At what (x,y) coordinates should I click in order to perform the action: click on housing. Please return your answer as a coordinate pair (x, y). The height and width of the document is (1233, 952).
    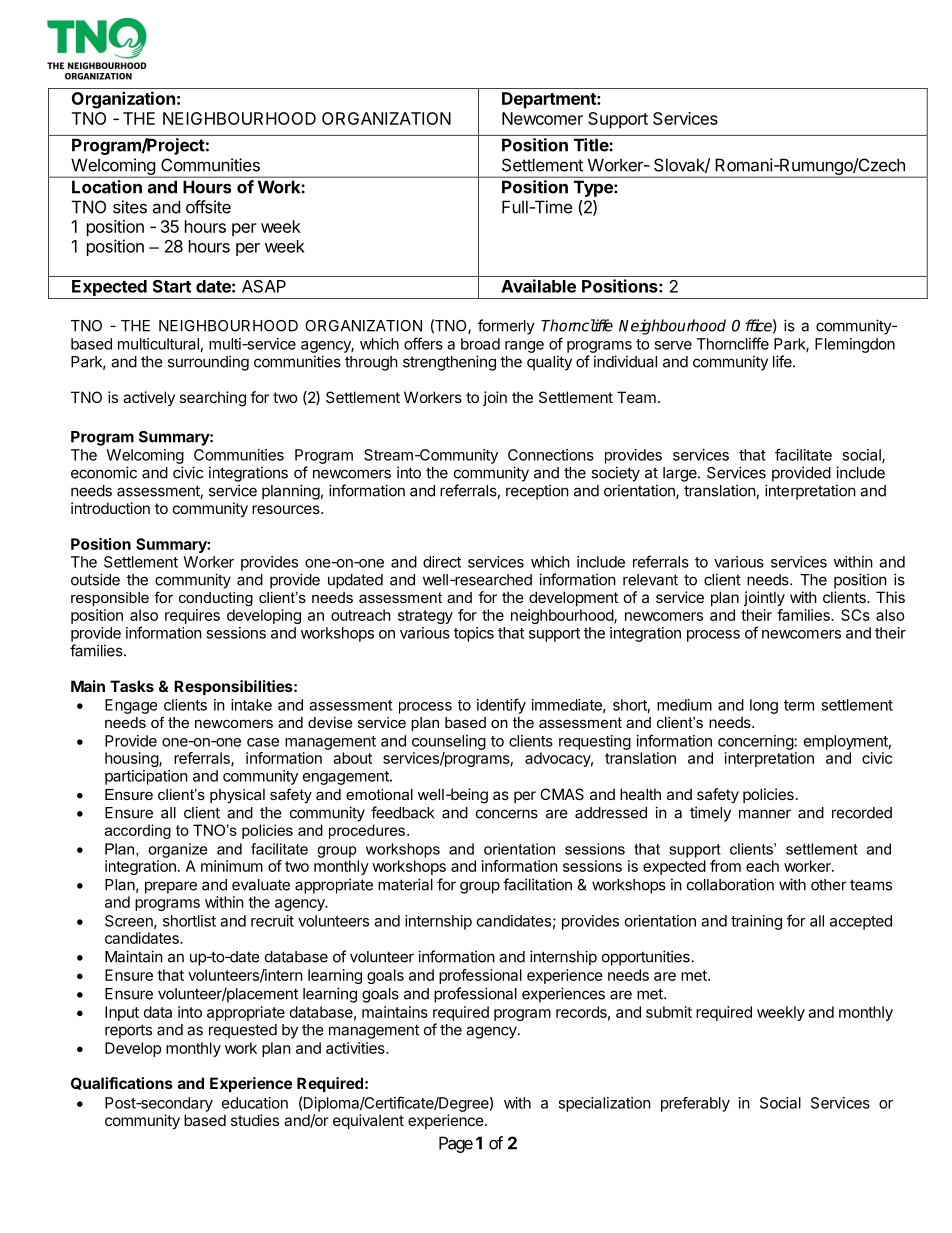
    Looking at the image, I should click on (132, 759).
